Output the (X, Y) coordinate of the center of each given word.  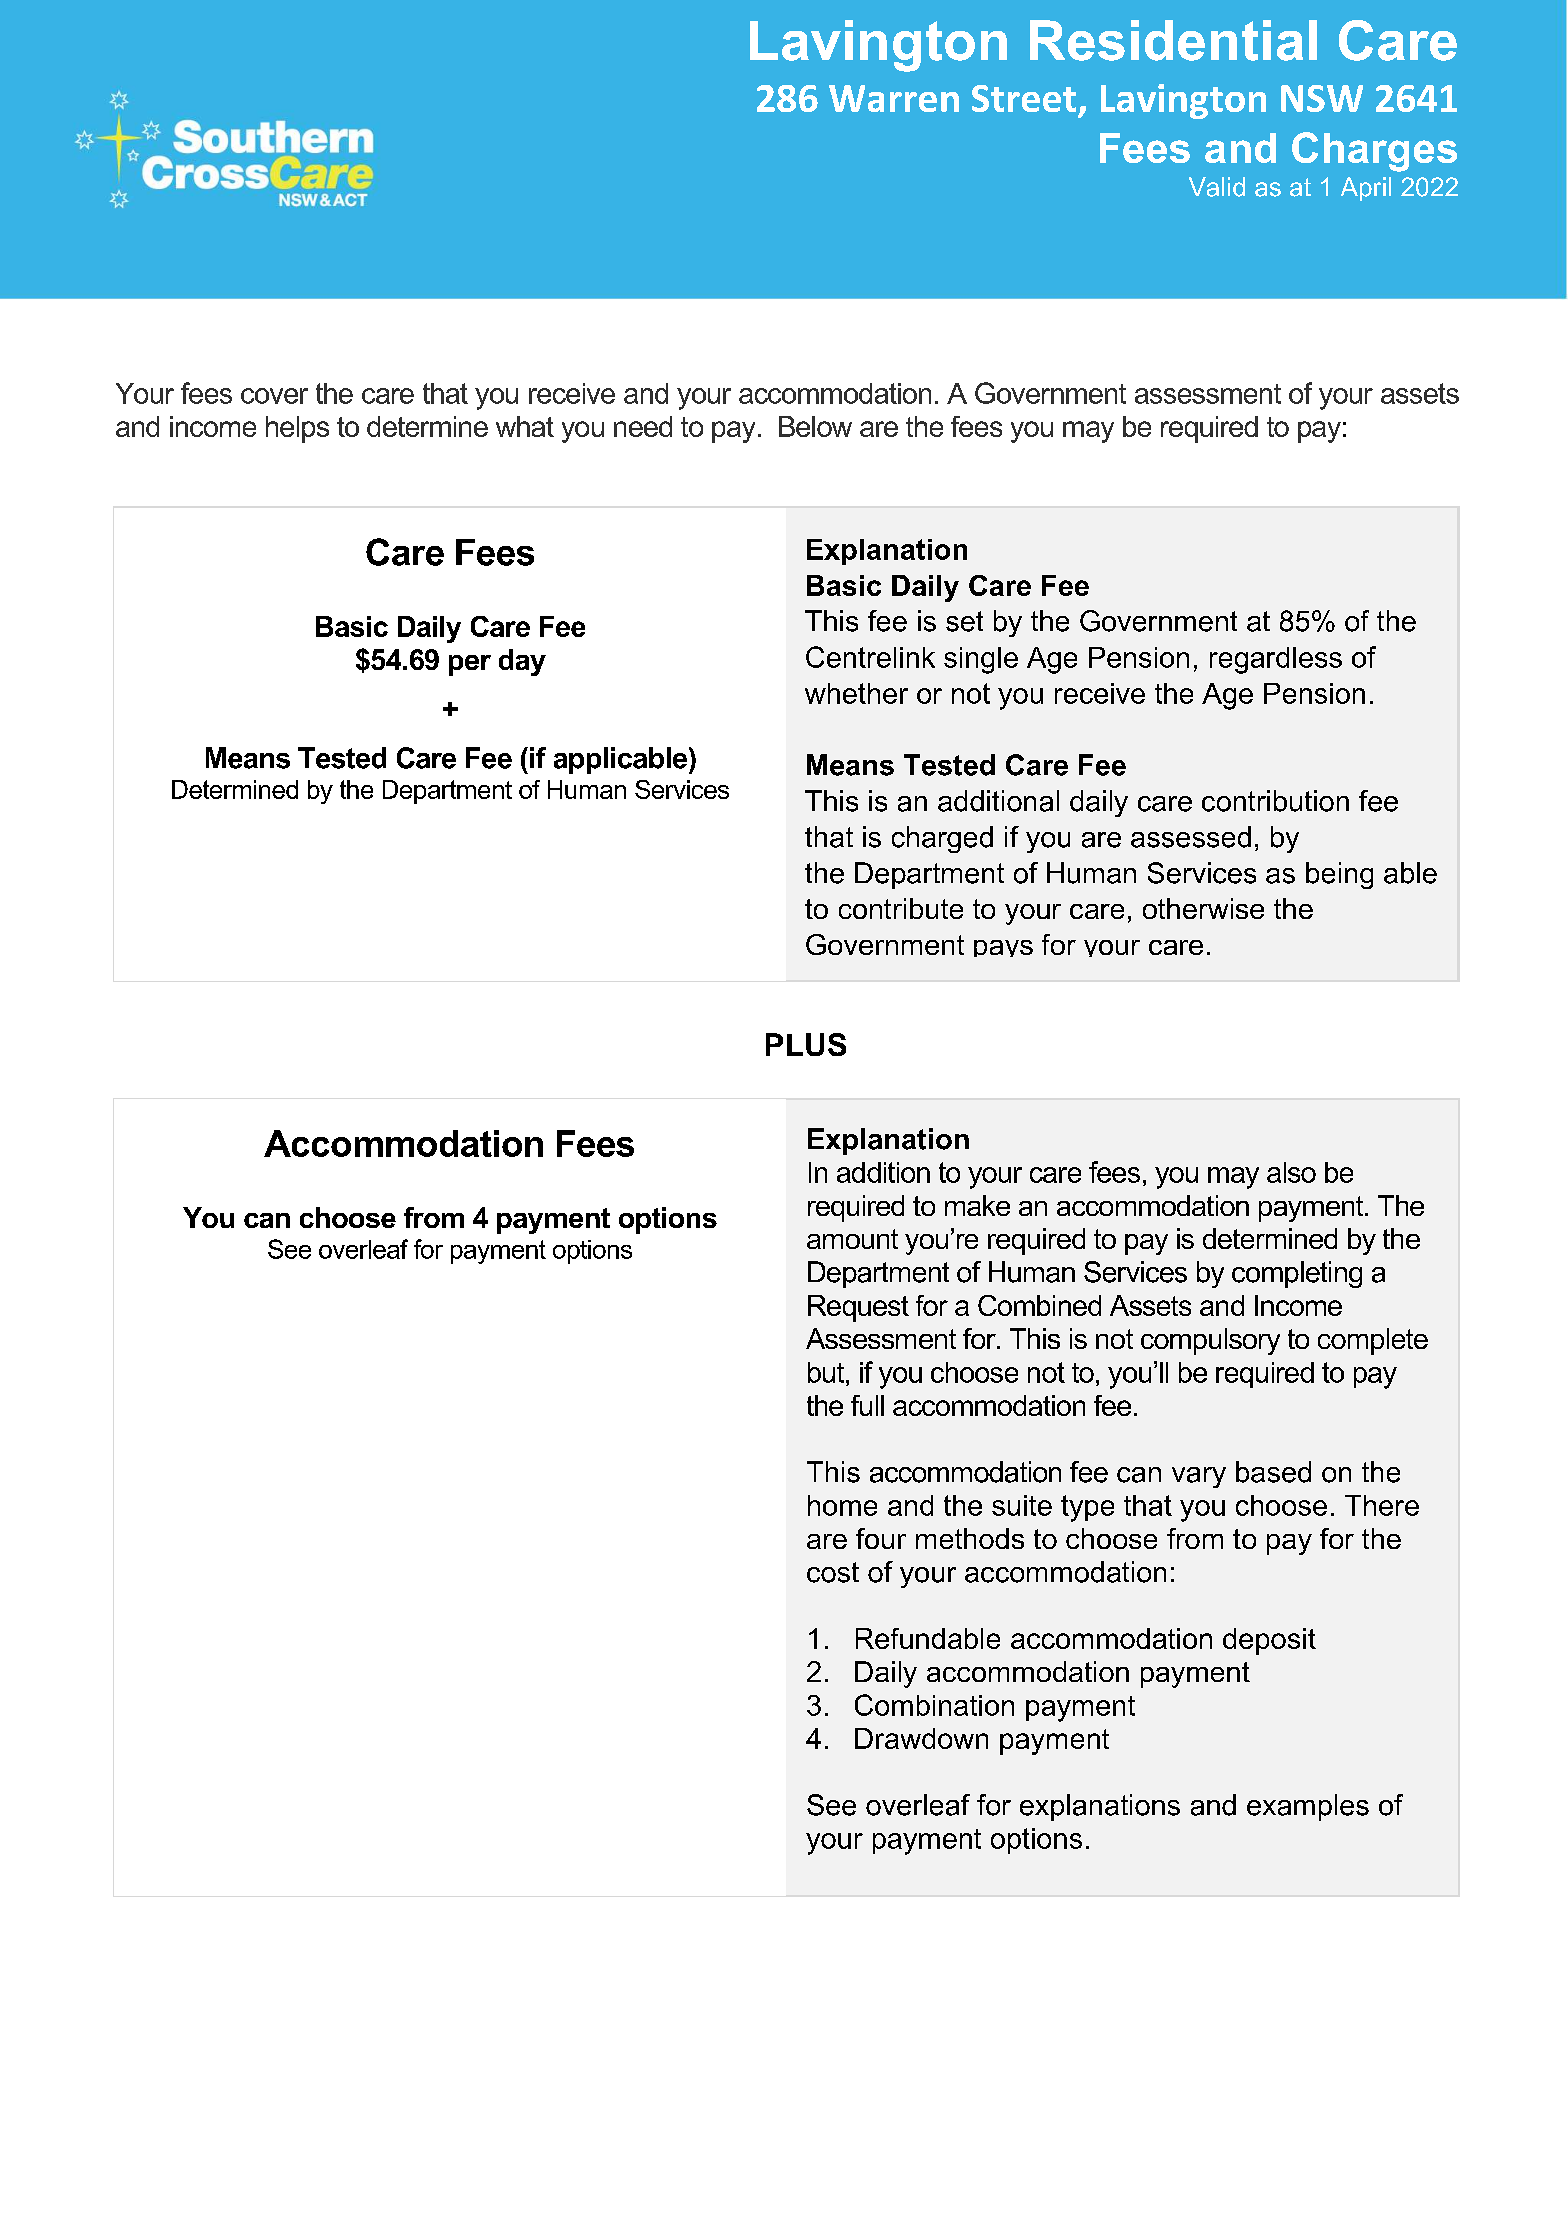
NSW (1322, 98)
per (470, 665)
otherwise (1203, 908)
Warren (894, 98)
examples (1308, 1807)
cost (833, 1572)
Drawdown (921, 1738)
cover (274, 396)
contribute (901, 908)
